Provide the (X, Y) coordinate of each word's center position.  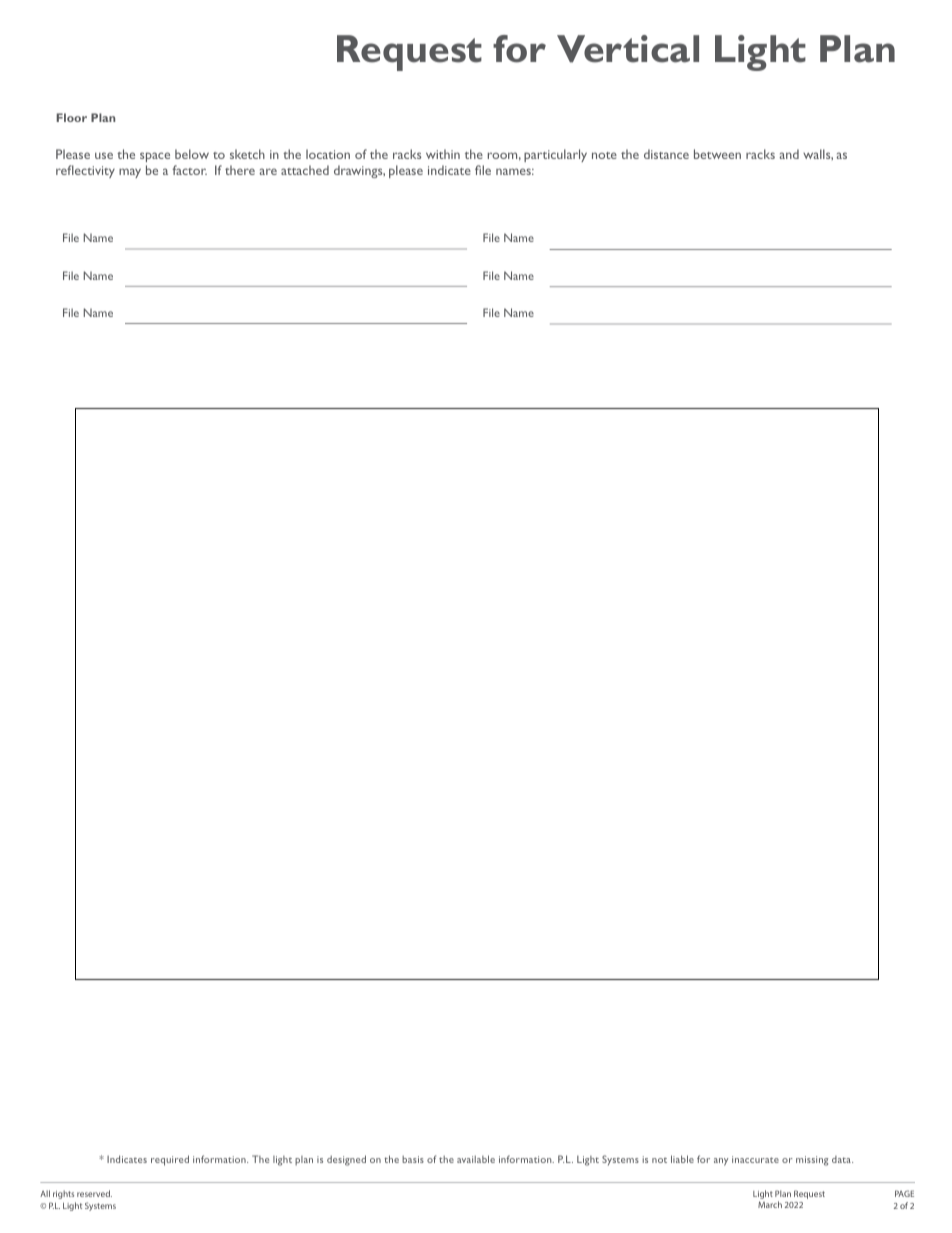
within (443, 154)
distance (666, 154)
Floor (71, 117)
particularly (555, 155)
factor (189, 170)
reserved (94, 1193)
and (789, 154)
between (717, 154)
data (842, 1159)
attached (305, 170)
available (476, 1159)
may (130, 173)
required (170, 1160)
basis (413, 1159)
